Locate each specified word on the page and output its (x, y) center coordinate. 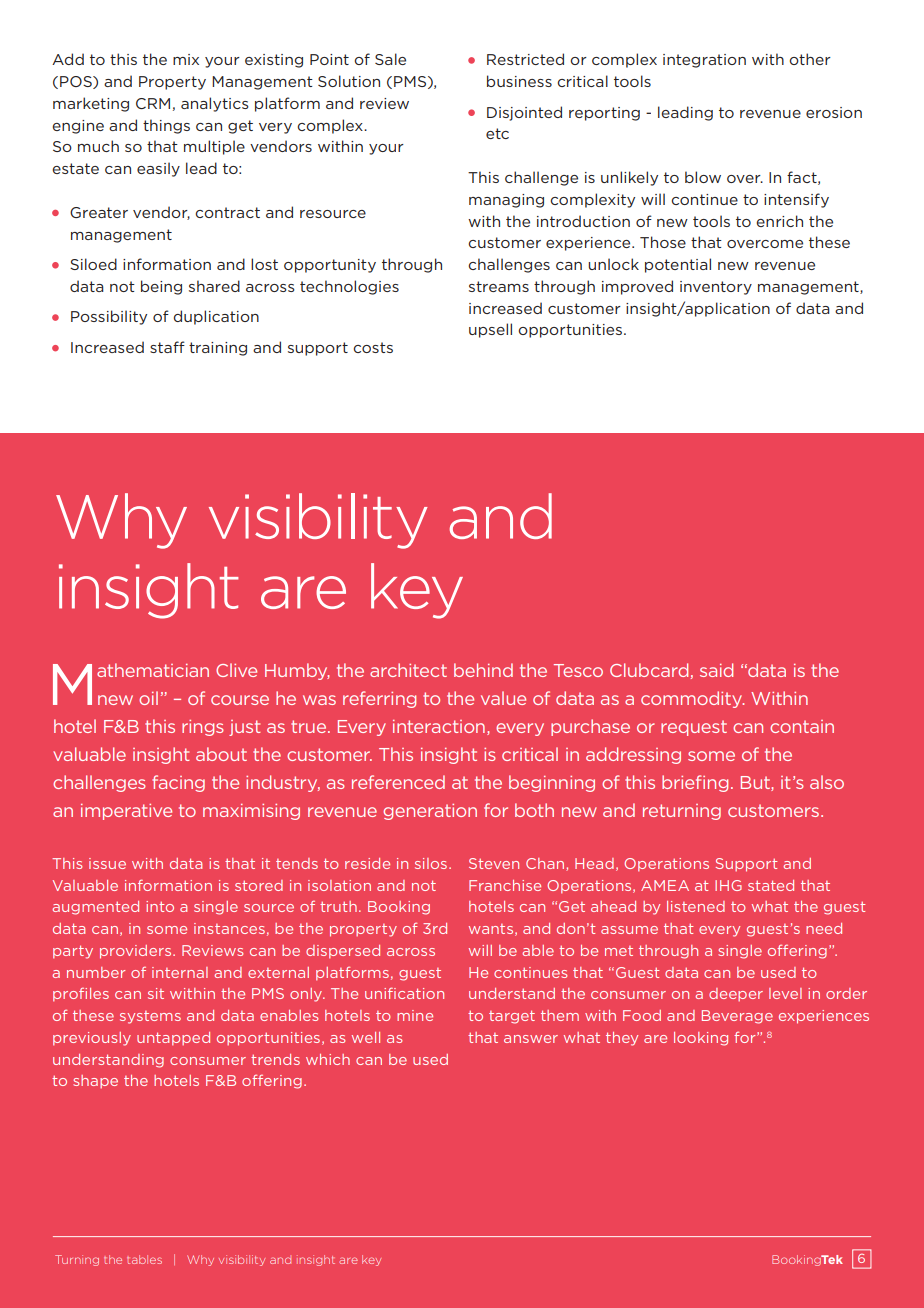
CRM (153, 103)
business (519, 81)
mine (415, 1015)
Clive (236, 670)
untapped (173, 1039)
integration (704, 61)
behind (483, 670)
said (716, 670)
